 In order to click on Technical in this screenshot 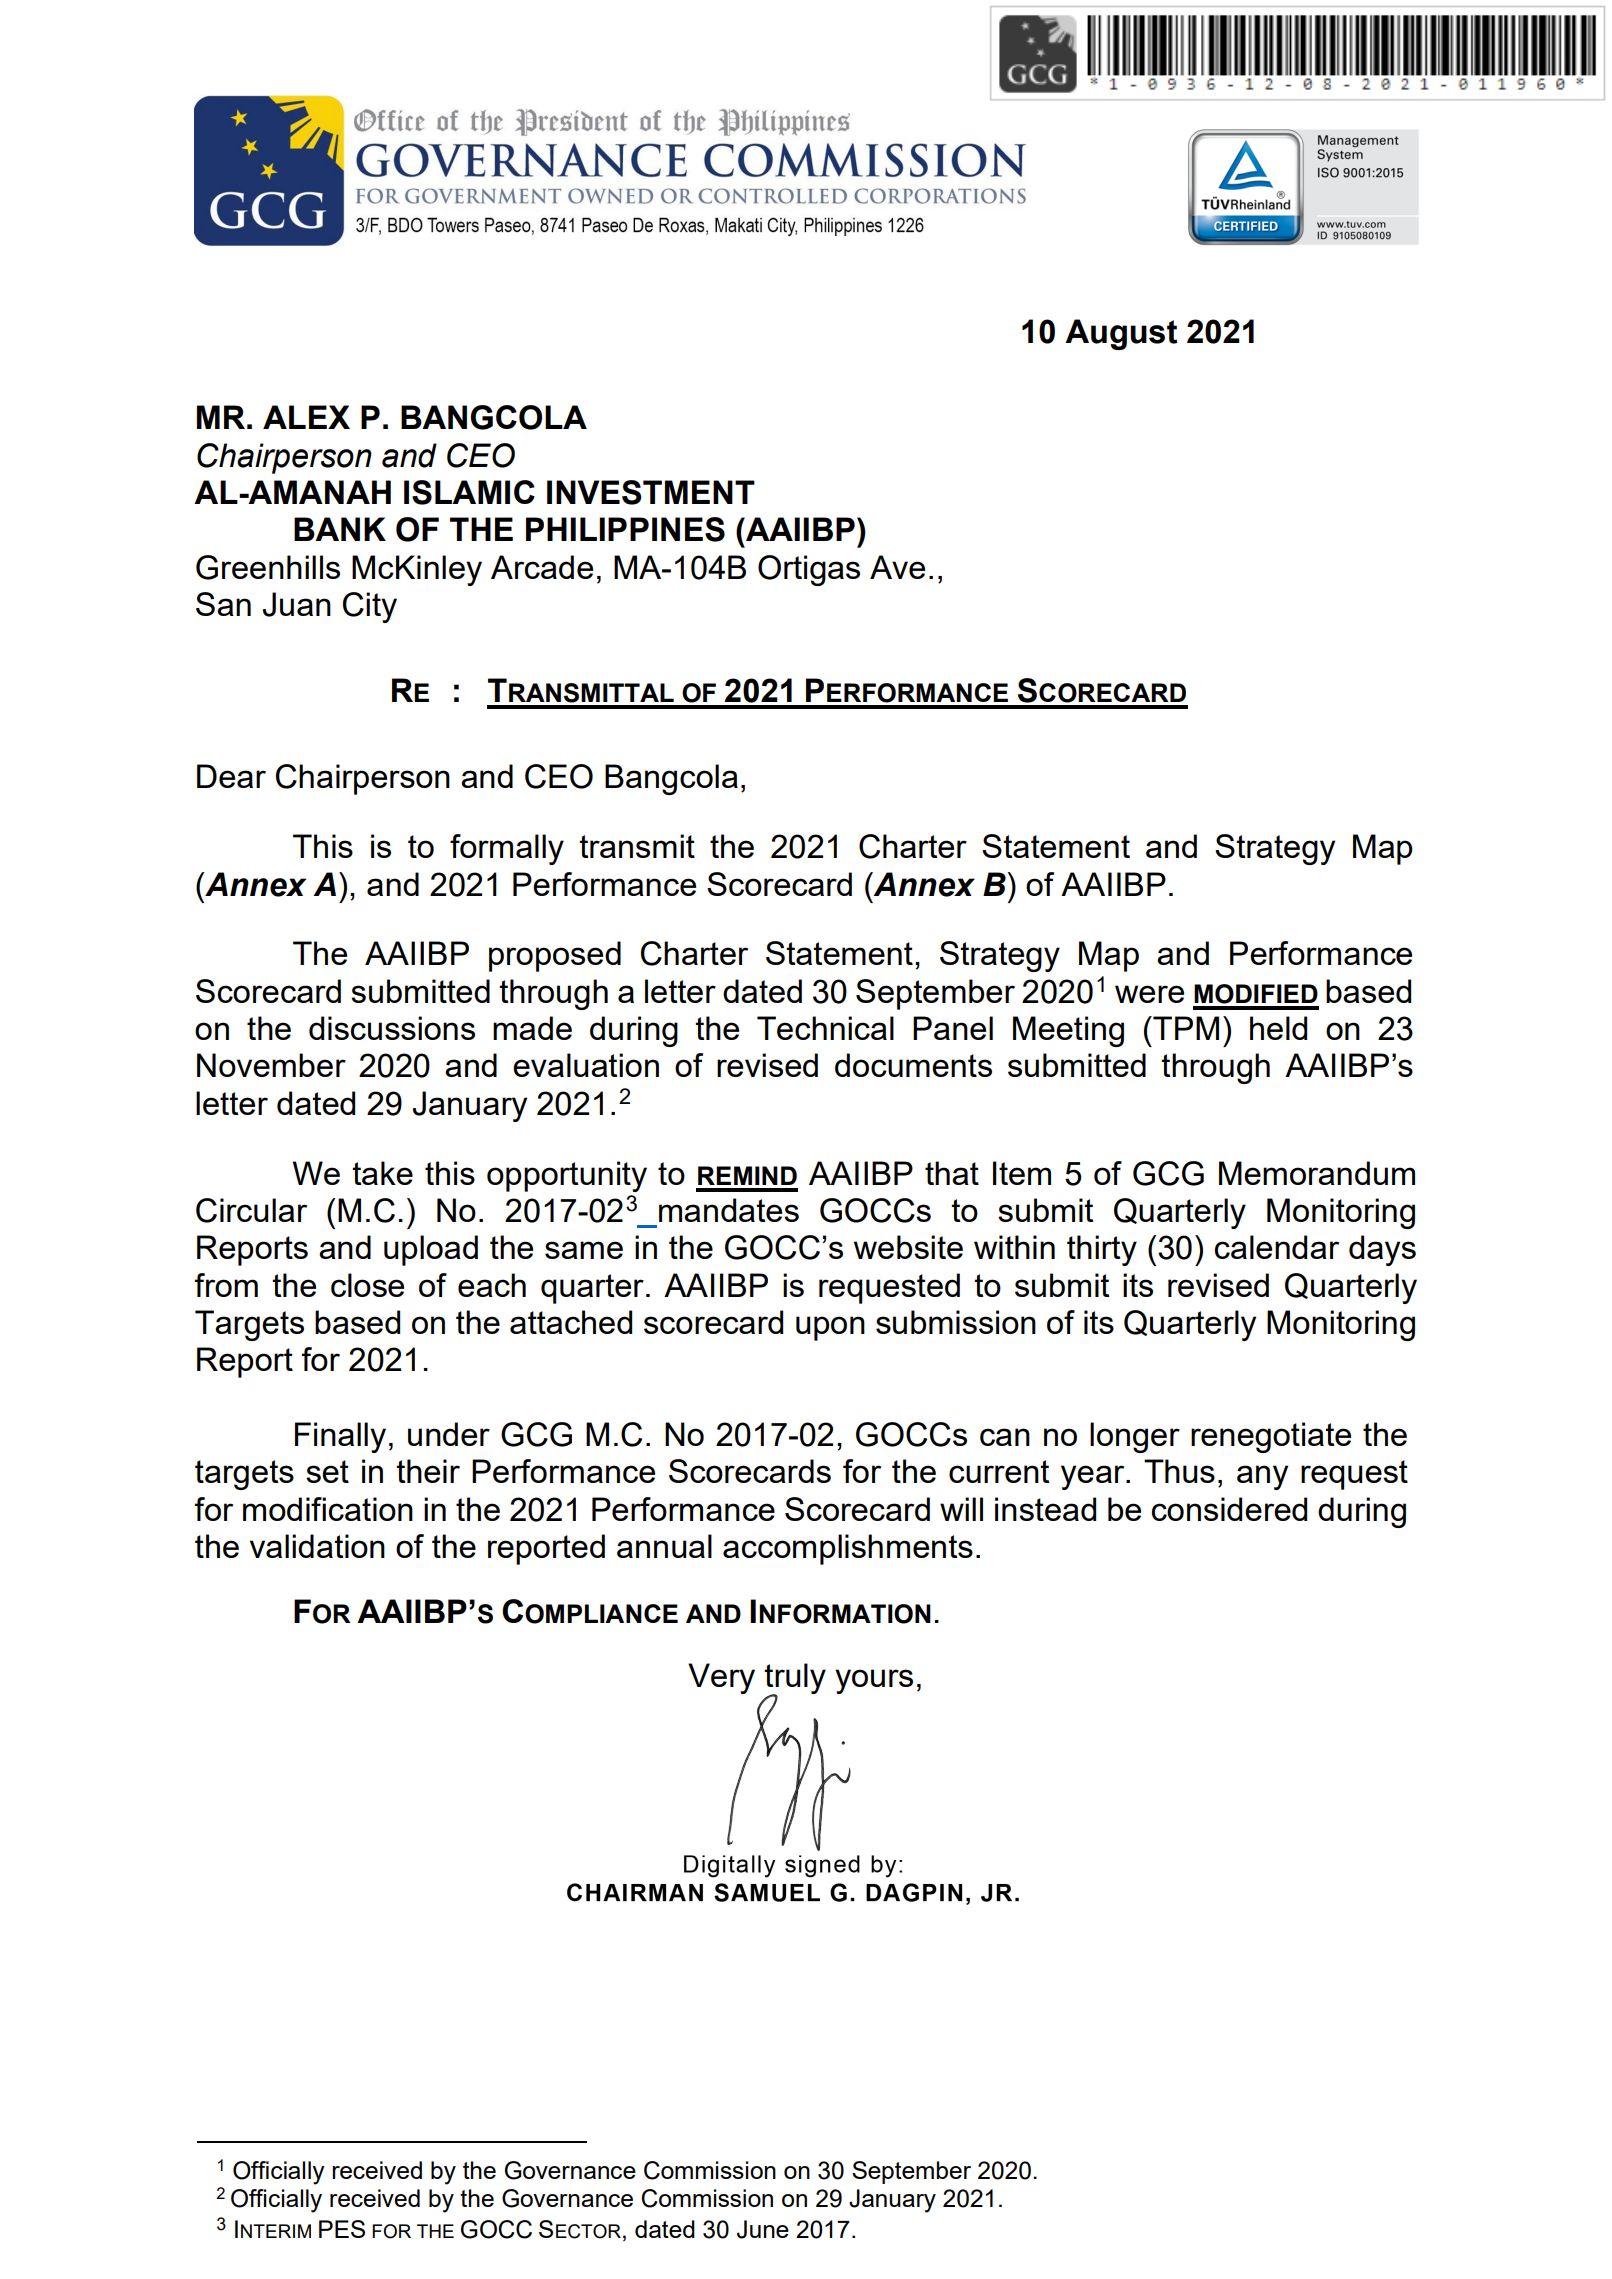, I will do `click(825, 1028)`.
